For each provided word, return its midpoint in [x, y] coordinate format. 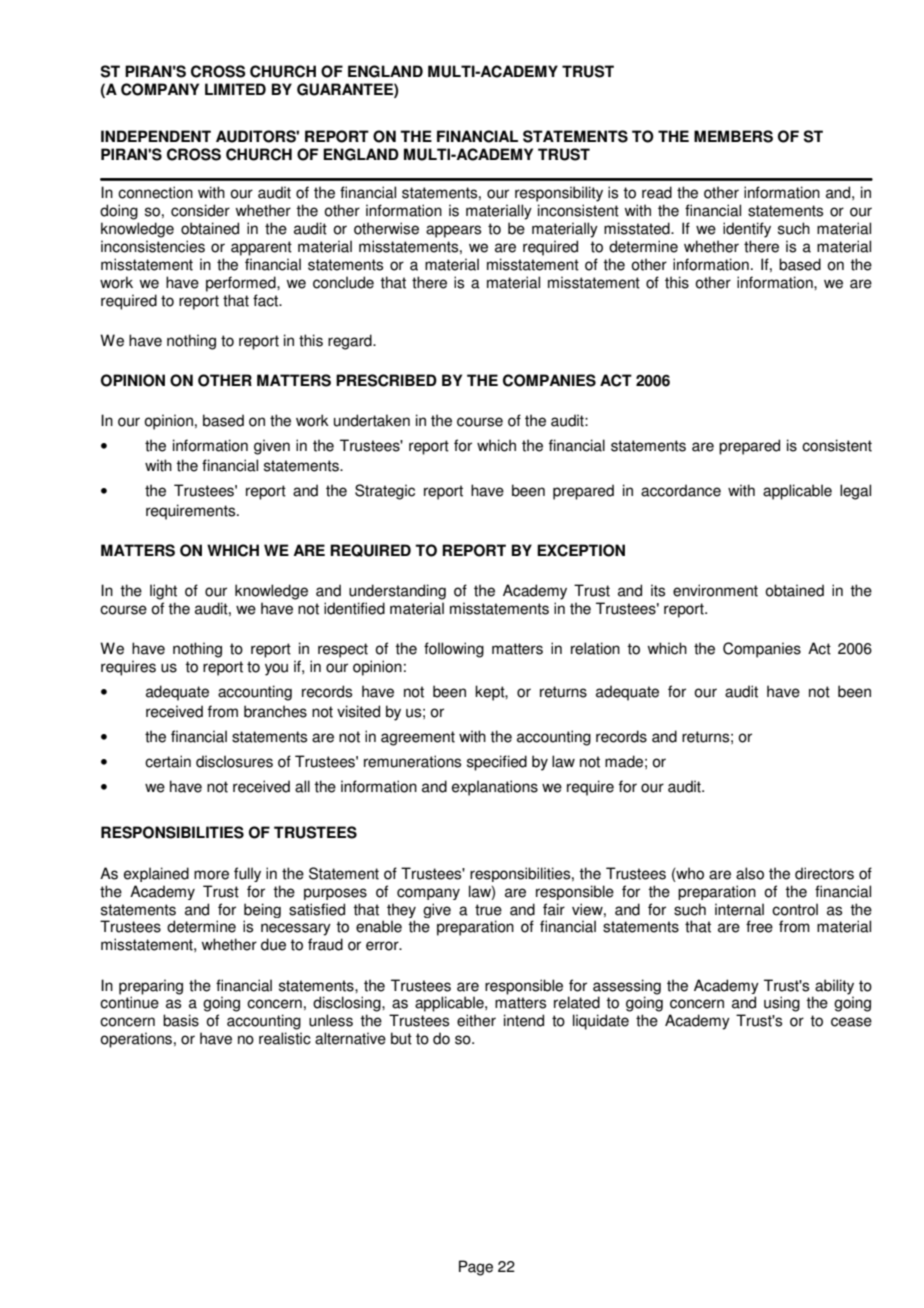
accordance [681, 490]
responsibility [559, 194]
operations [136, 1040]
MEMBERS [733, 136]
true [488, 910]
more [211, 875]
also [750, 873]
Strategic [385, 492]
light [163, 592]
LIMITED [235, 89]
